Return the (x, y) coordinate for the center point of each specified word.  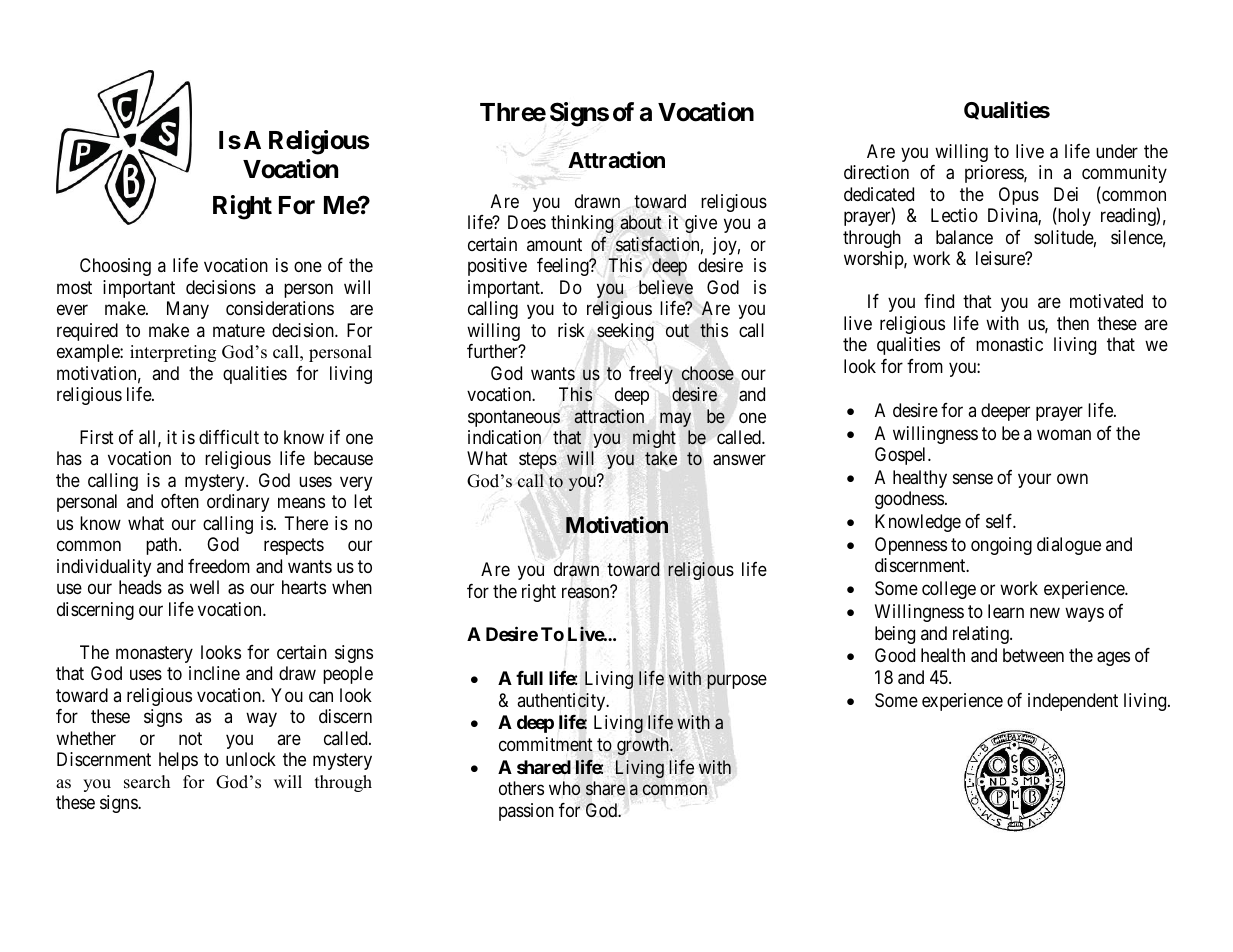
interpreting (173, 353)
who (564, 788)
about (640, 222)
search (147, 782)
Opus (1019, 196)
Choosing (115, 267)
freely (651, 375)
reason (587, 592)
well (204, 587)
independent (1073, 702)
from (925, 366)
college (949, 590)
